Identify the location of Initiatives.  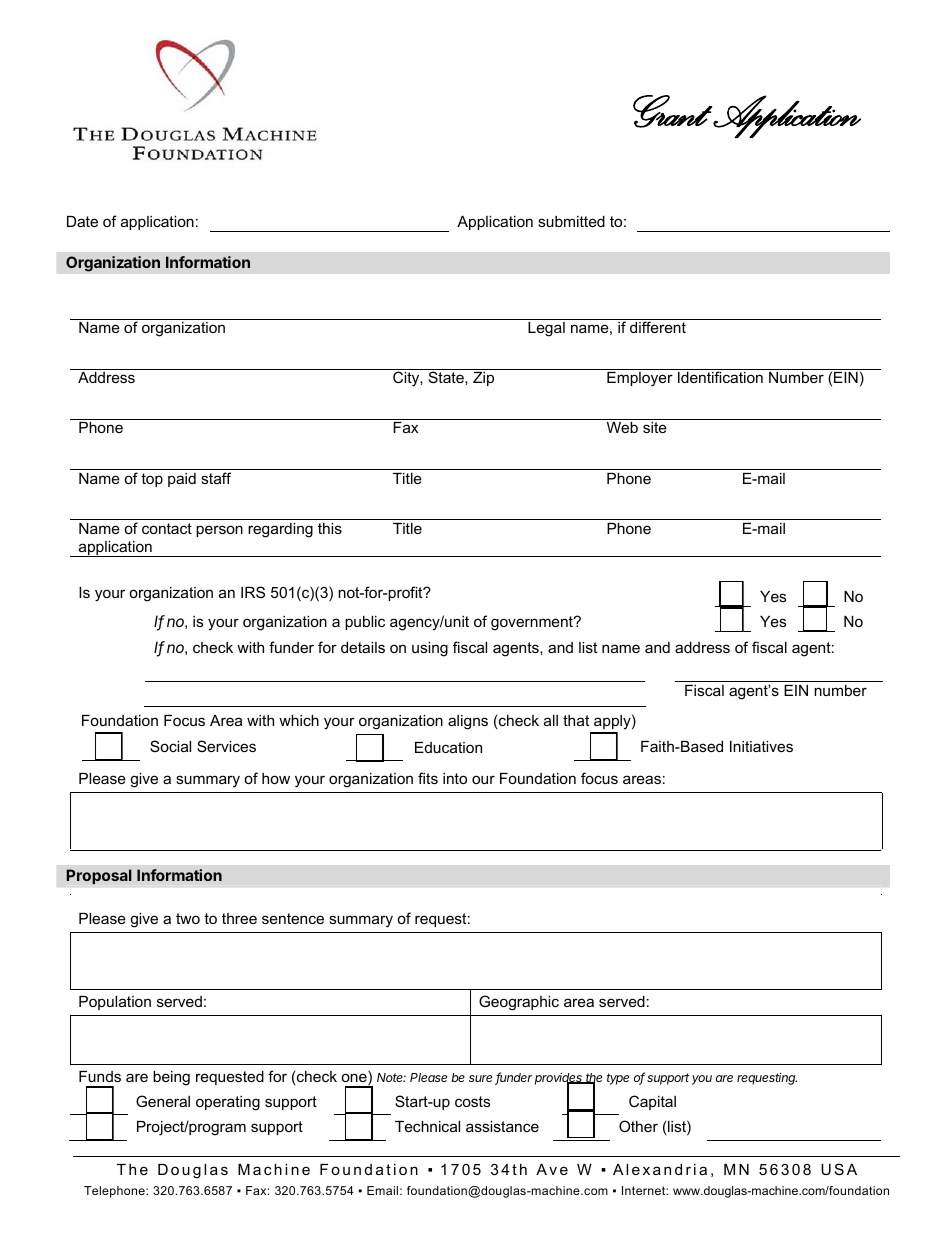
(761, 746).
